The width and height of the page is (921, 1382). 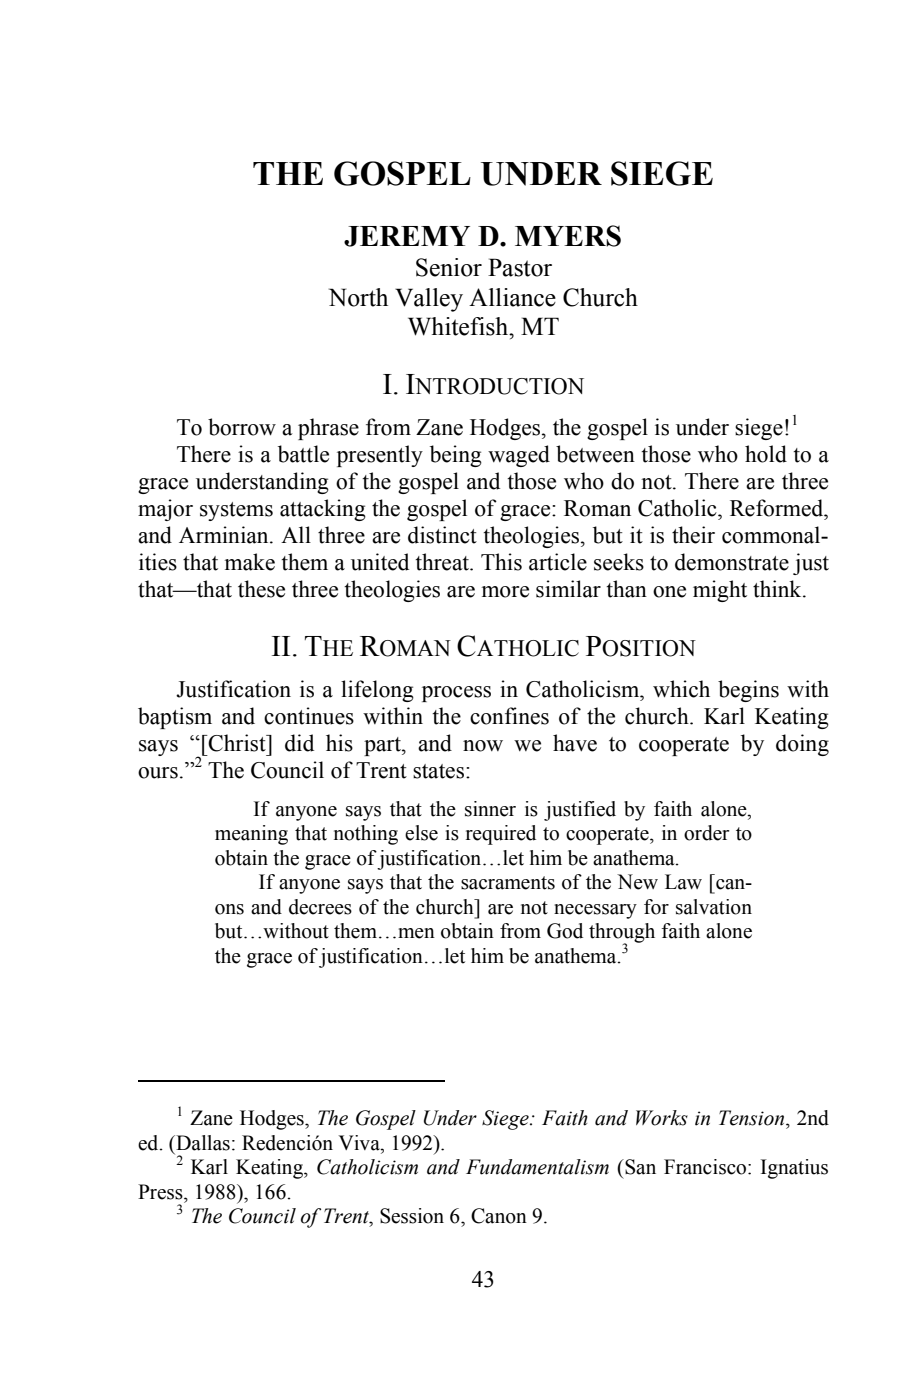 What do you see at coordinates (568, 236) in the page?
I see `MYERS` at bounding box center [568, 236].
